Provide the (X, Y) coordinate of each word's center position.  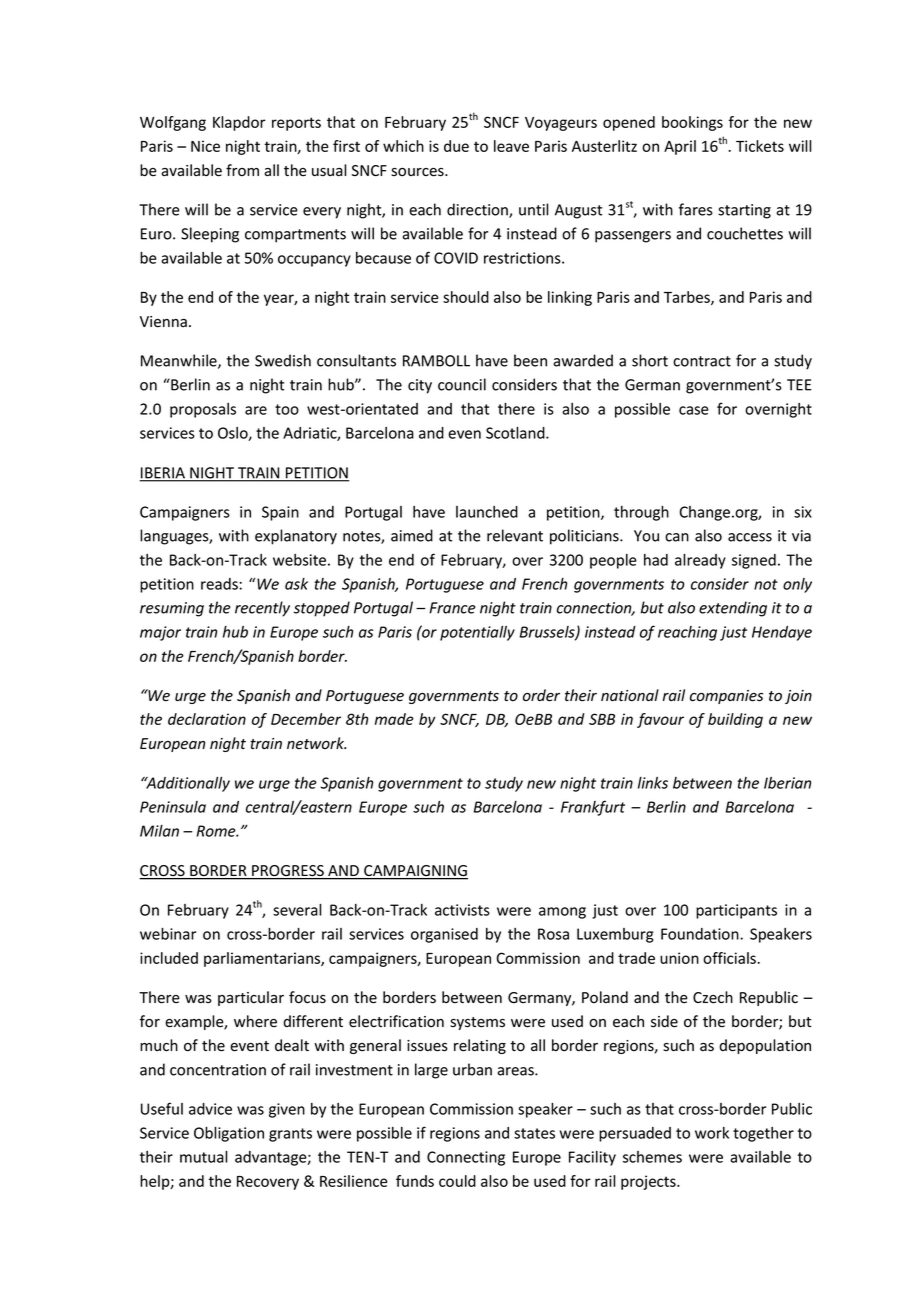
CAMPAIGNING (415, 872)
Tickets (760, 146)
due (456, 146)
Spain (280, 513)
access (750, 537)
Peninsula (173, 807)
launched (487, 512)
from (242, 170)
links (653, 783)
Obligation (229, 1134)
